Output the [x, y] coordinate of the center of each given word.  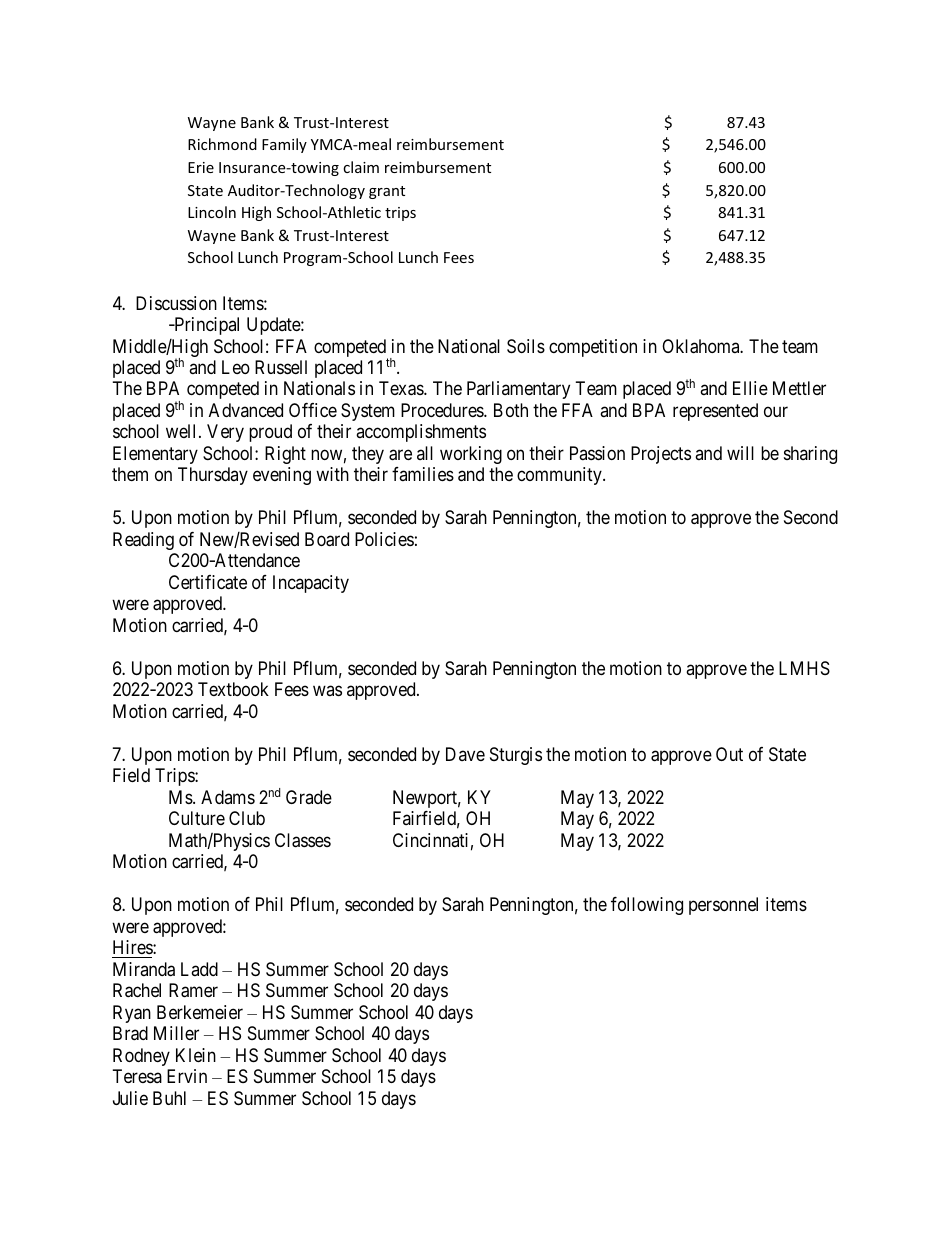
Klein [196, 1055]
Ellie [750, 388]
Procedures [443, 410]
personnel [723, 906]
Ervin [187, 1076]
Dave [465, 754]
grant [387, 192]
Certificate [208, 582]
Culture [197, 818]
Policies [384, 539]
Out [729, 754]
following [647, 906]
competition [593, 348]
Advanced [246, 410]
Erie [201, 167]
